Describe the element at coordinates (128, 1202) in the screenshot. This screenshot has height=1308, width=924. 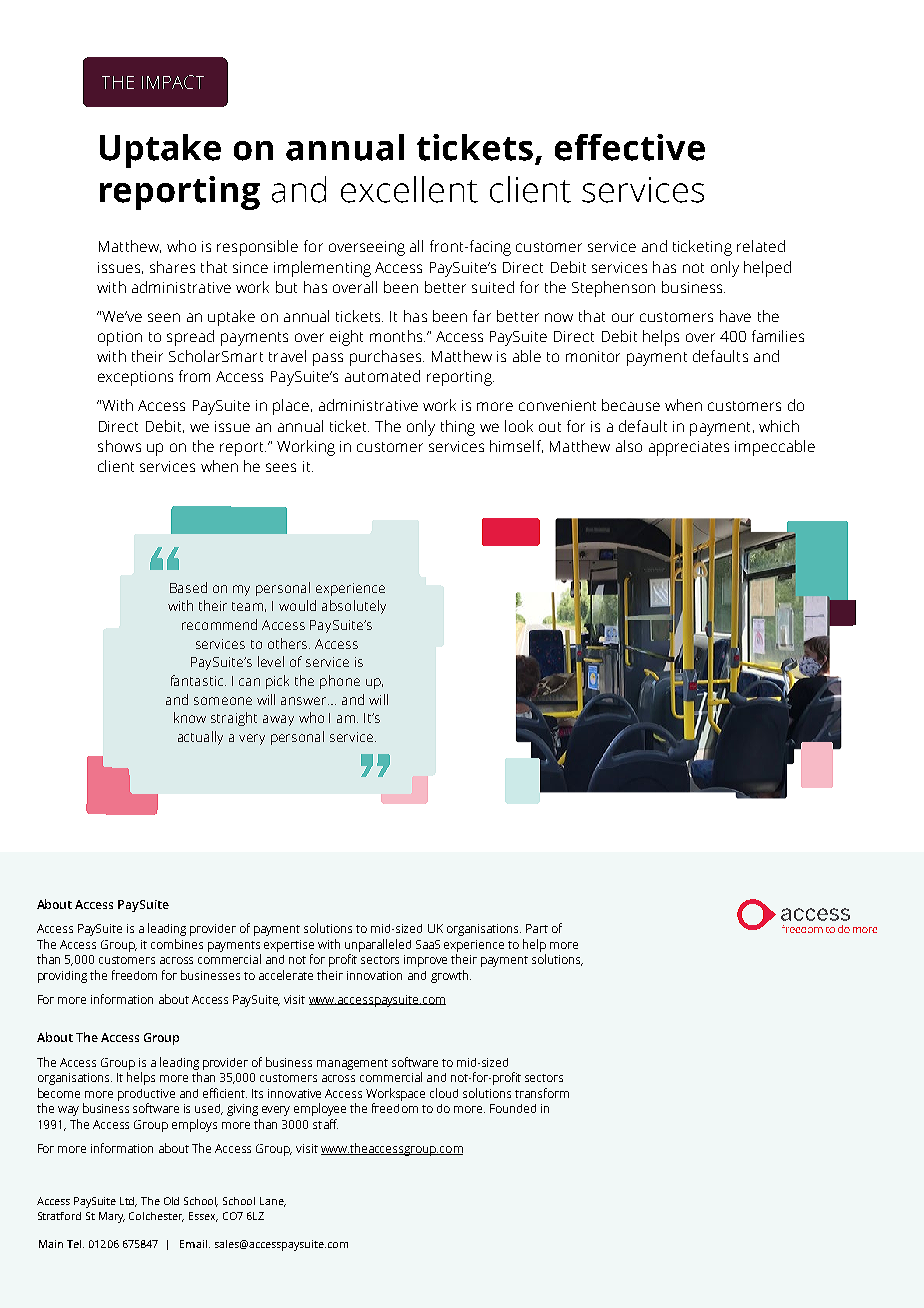
I see `Ltd` at that location.
